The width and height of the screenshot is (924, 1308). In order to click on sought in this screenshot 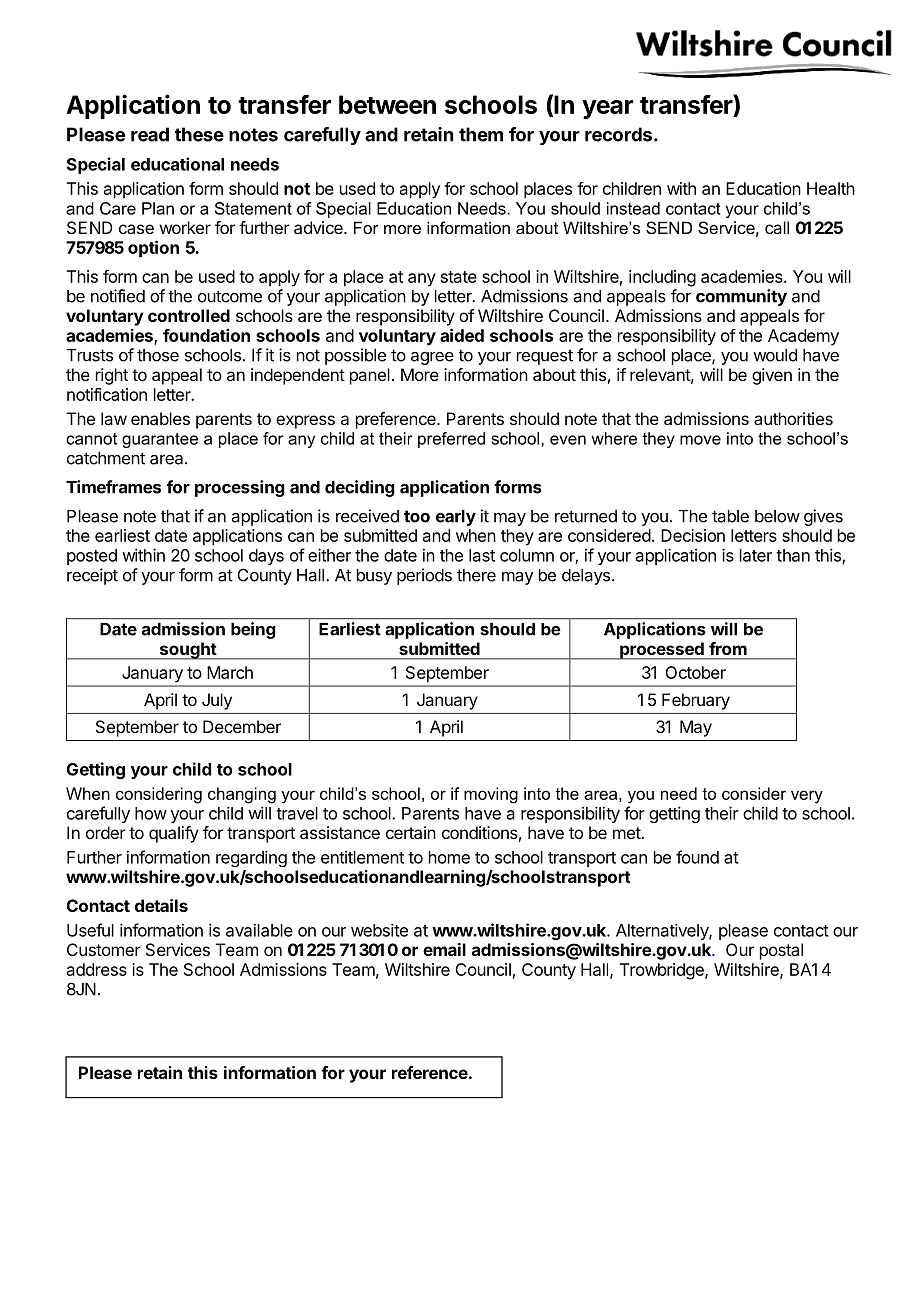, I will do `click(187, 651)`.
